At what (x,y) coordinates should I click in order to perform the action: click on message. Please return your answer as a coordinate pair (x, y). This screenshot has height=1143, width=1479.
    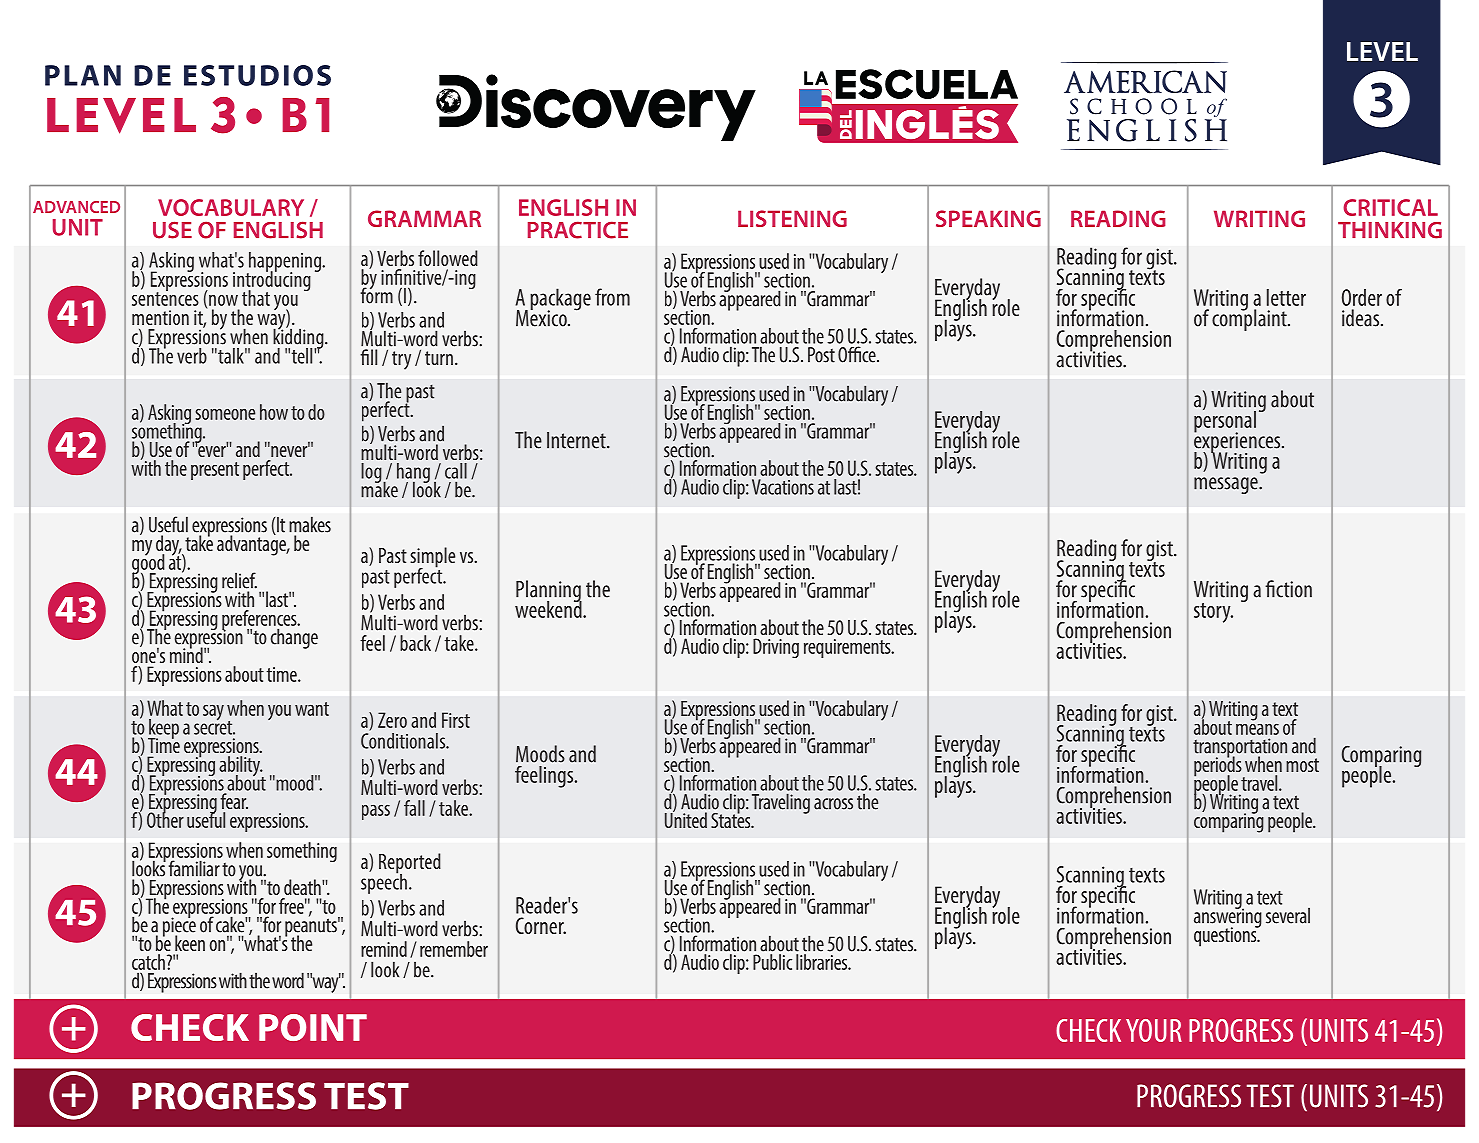
    Looking at the image, I should click on (1227, 485).
